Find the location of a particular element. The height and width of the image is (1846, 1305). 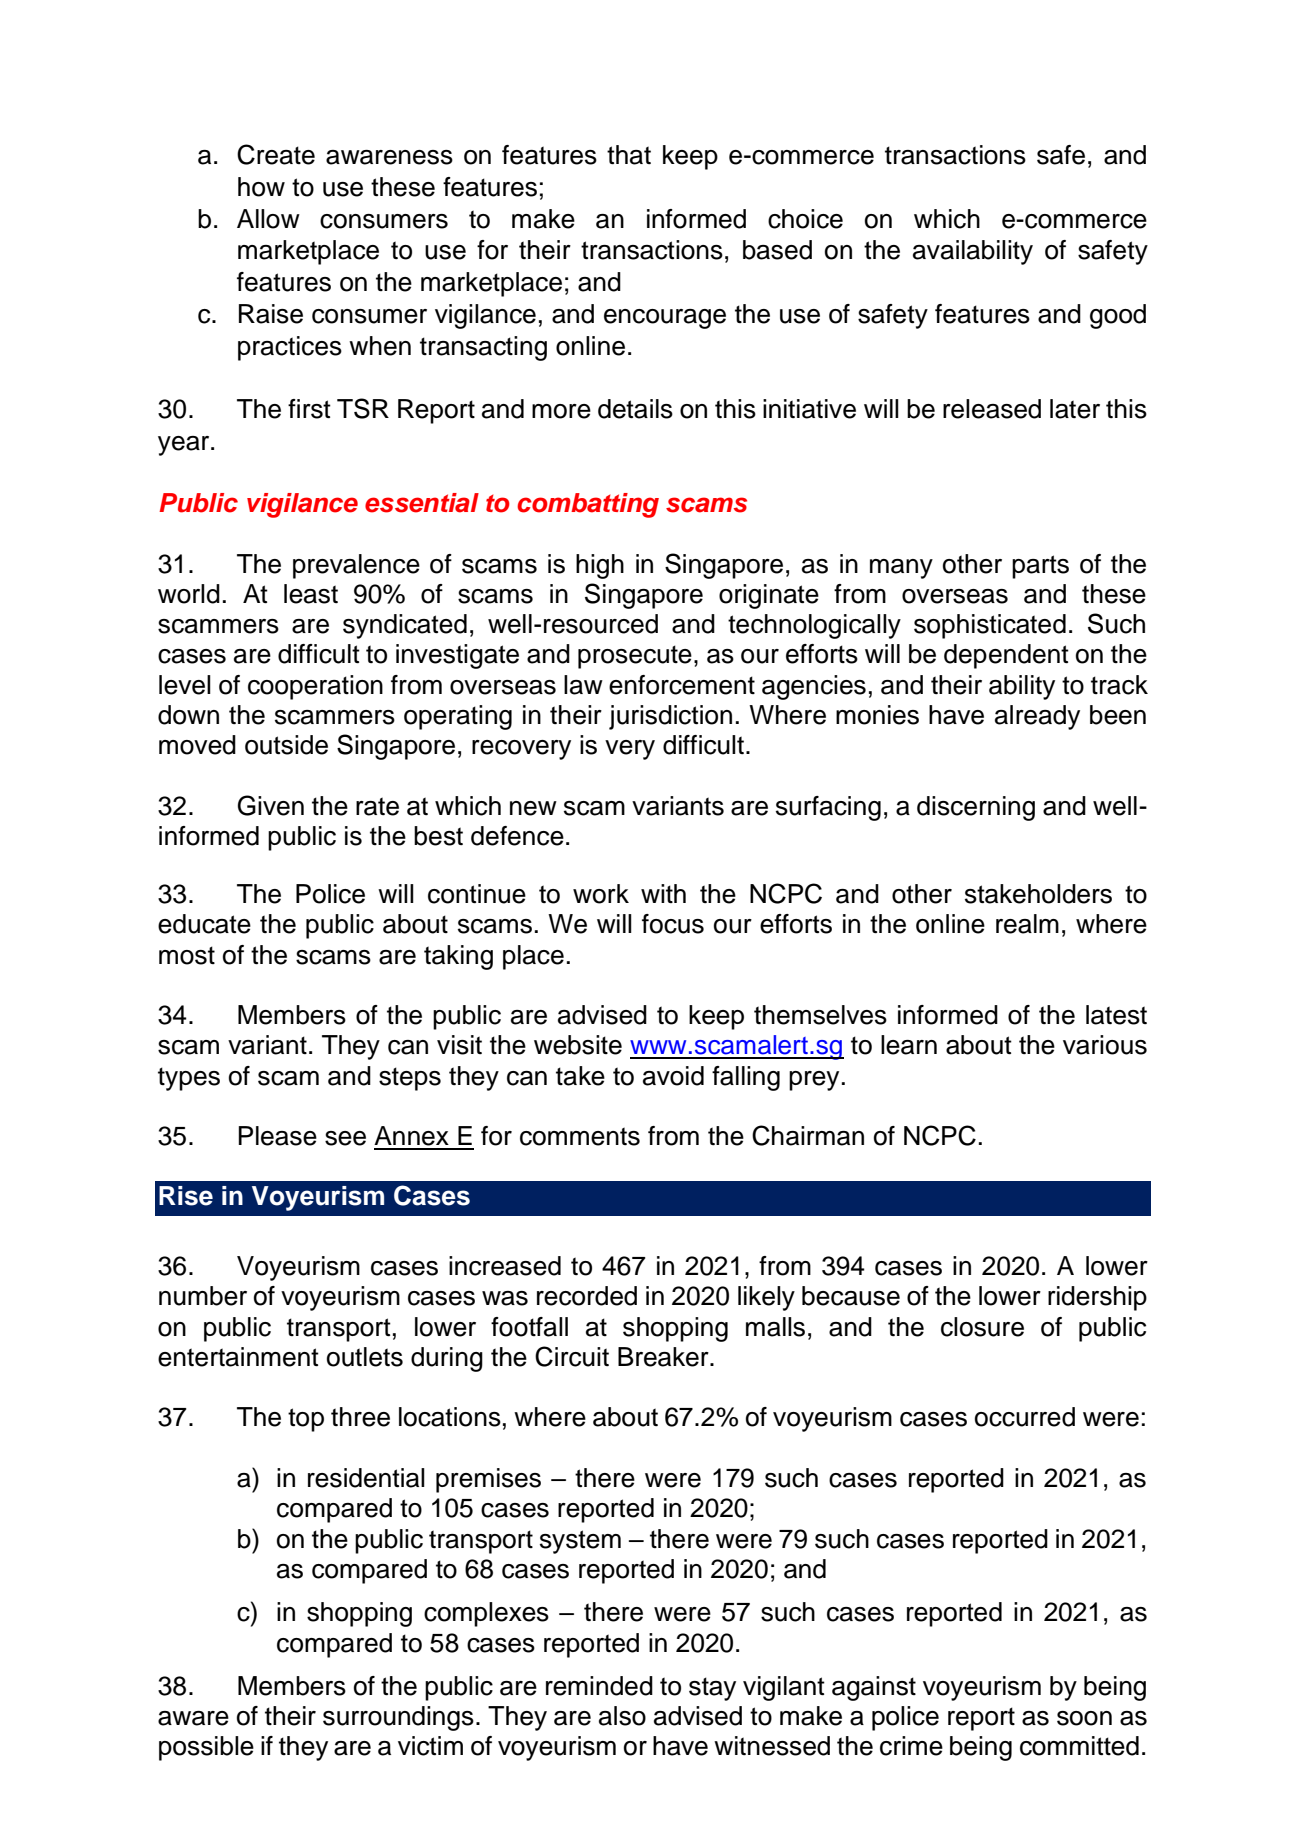

closure is located at coordinates (982, 1327).
